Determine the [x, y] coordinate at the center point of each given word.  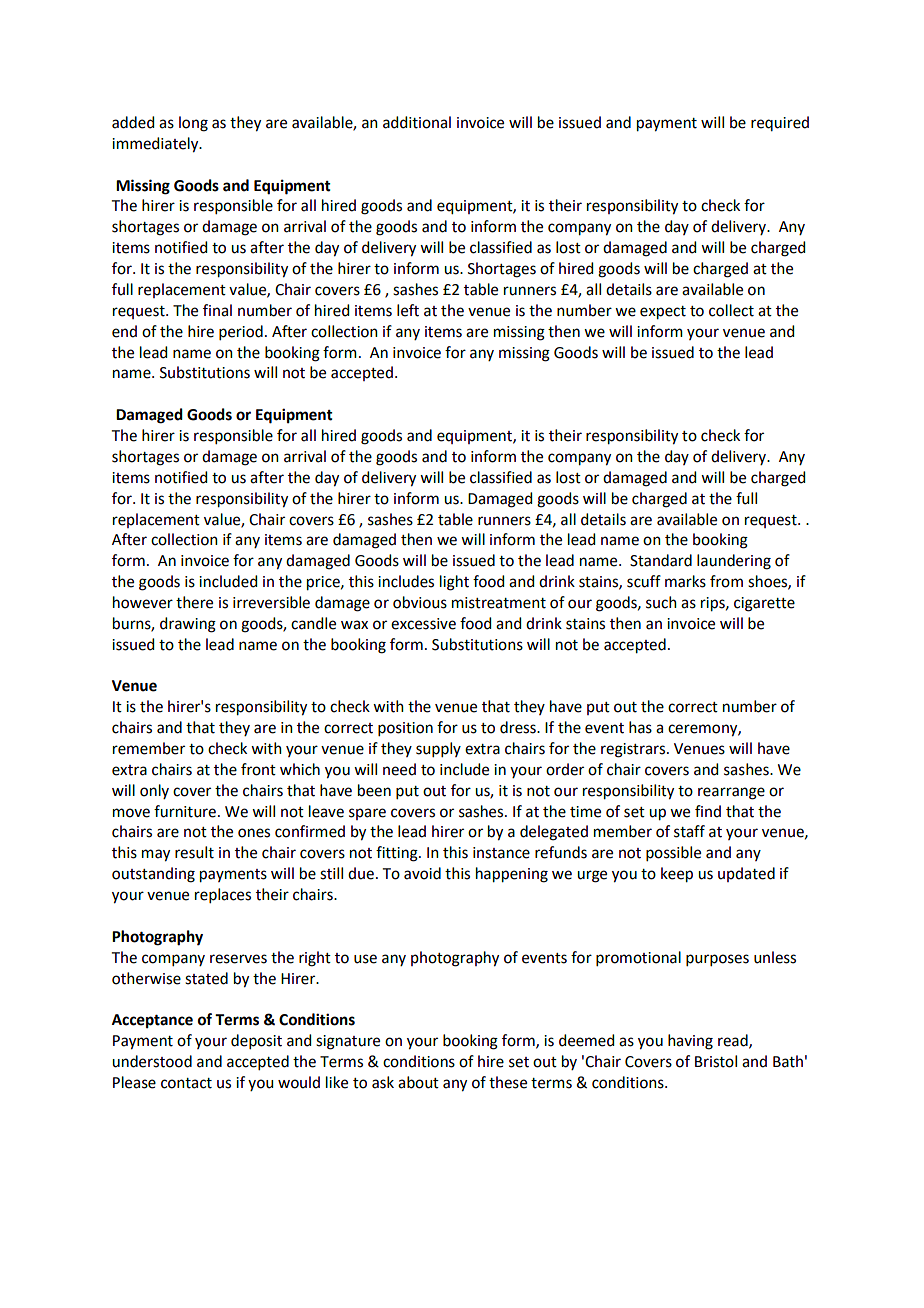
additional [417, 122]
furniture [185, 811]
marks [685, 581]
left [408, 310]
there [194, 602]
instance [501, 853]
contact [186, 1083]
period [241, 332]
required [780, 123]
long [193, 124]
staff [689, 831]
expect [663, 313]
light [454, 583]
